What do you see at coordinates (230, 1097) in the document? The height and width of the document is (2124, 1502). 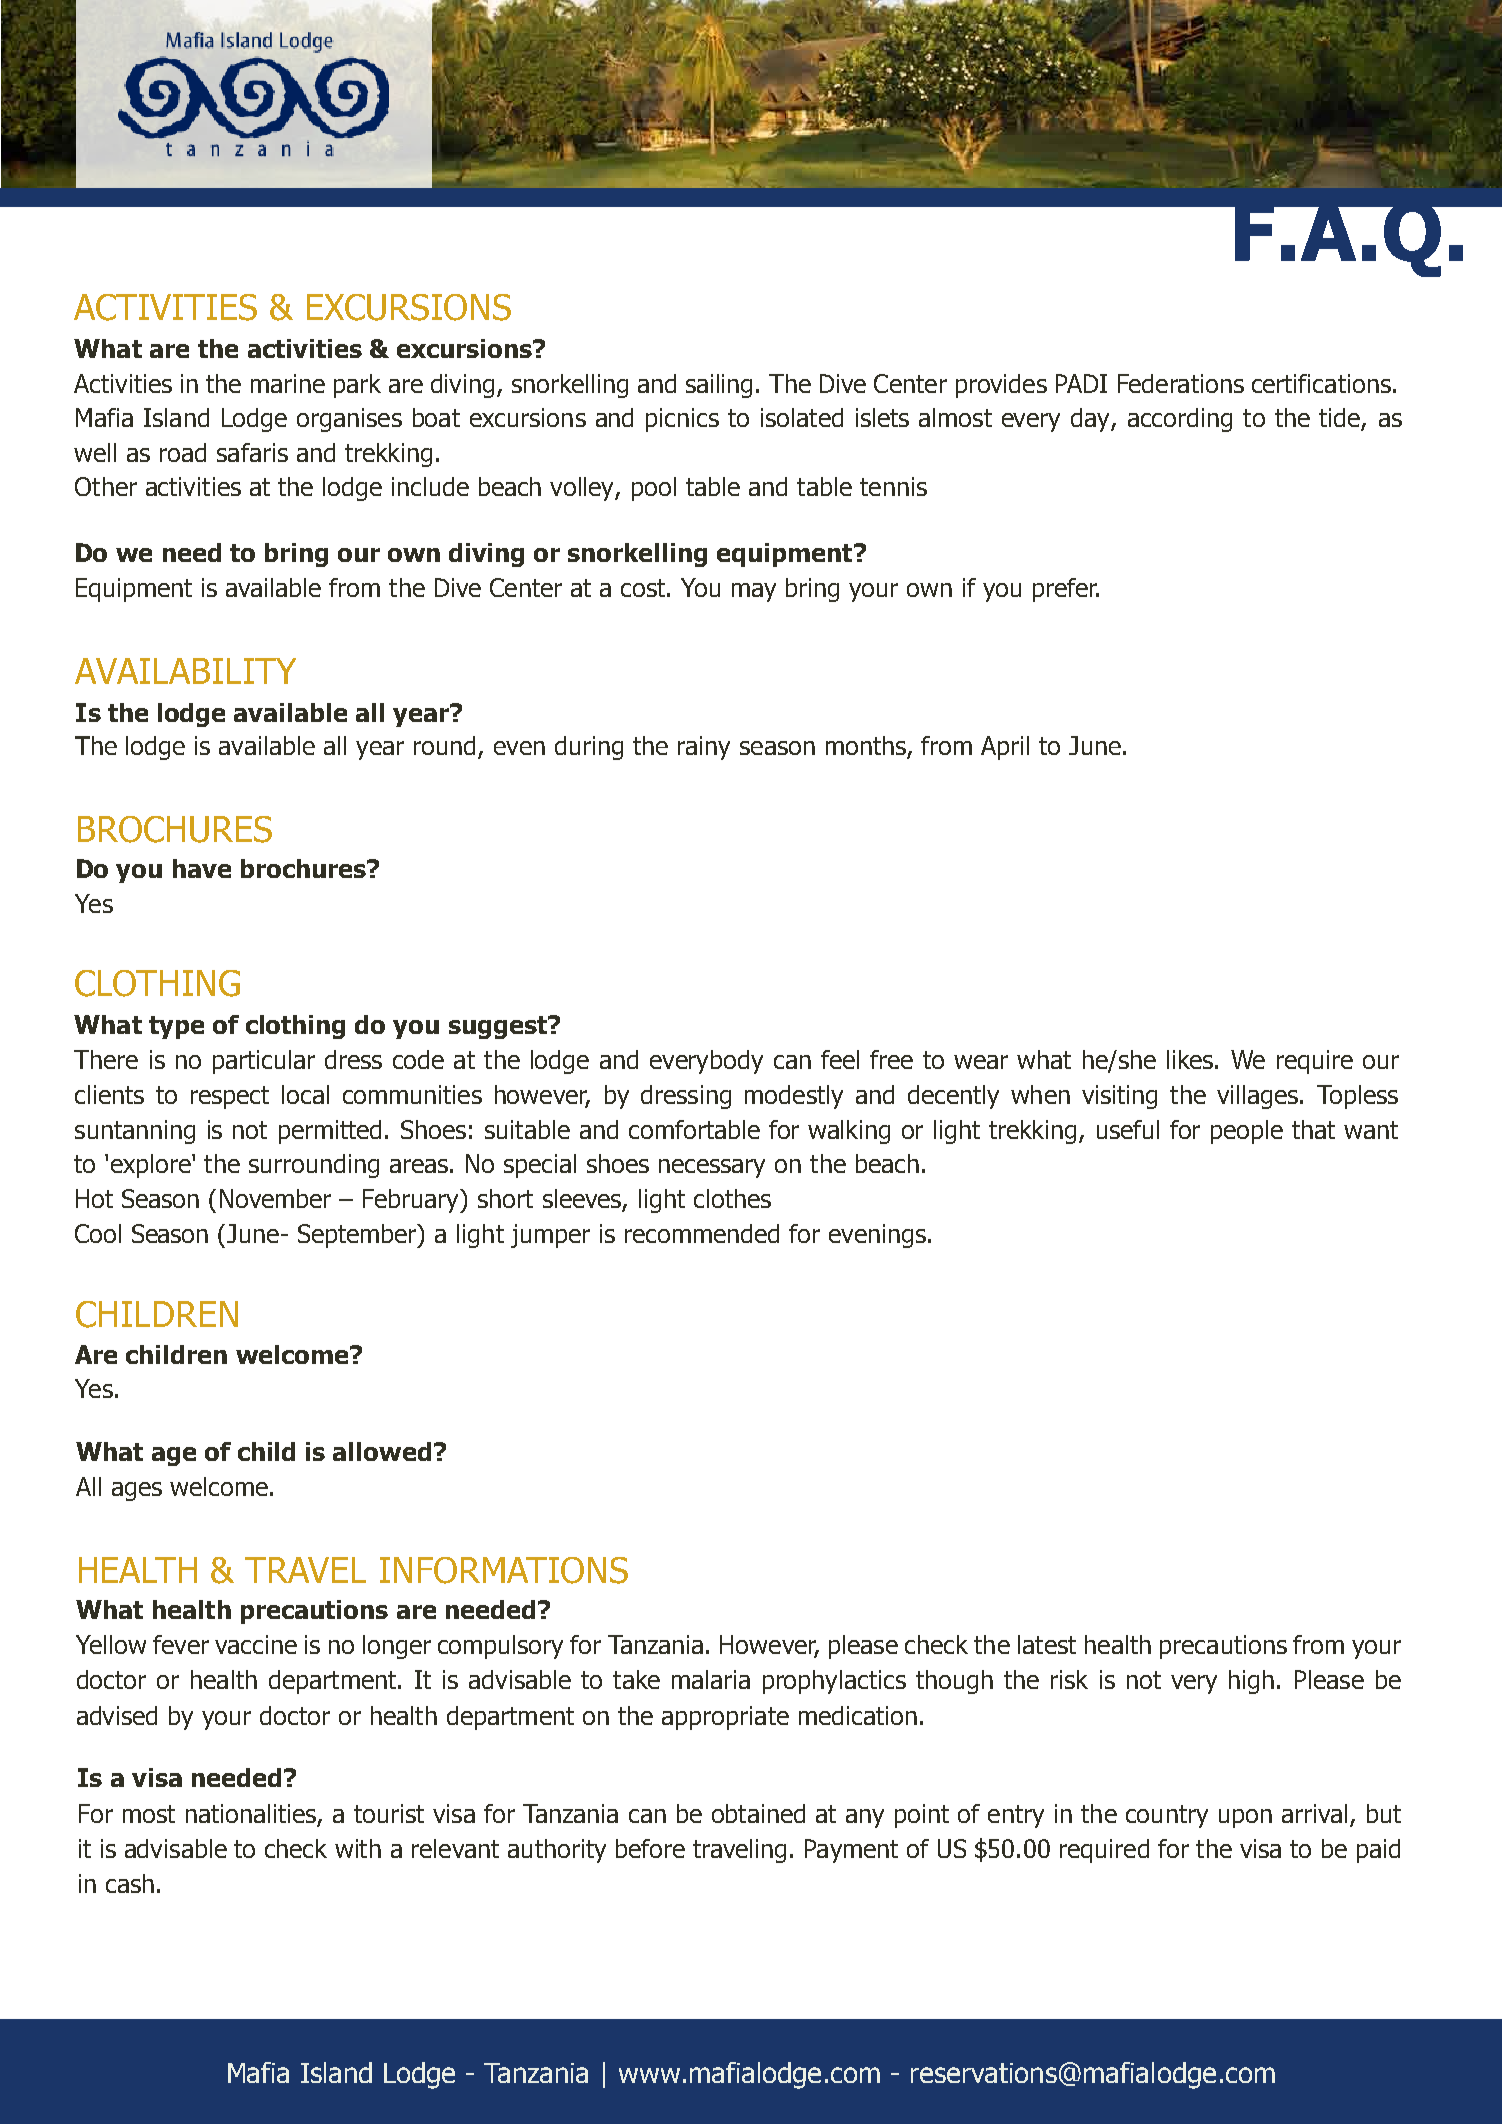 I see `respect` at bounding box center [230, 1097].
